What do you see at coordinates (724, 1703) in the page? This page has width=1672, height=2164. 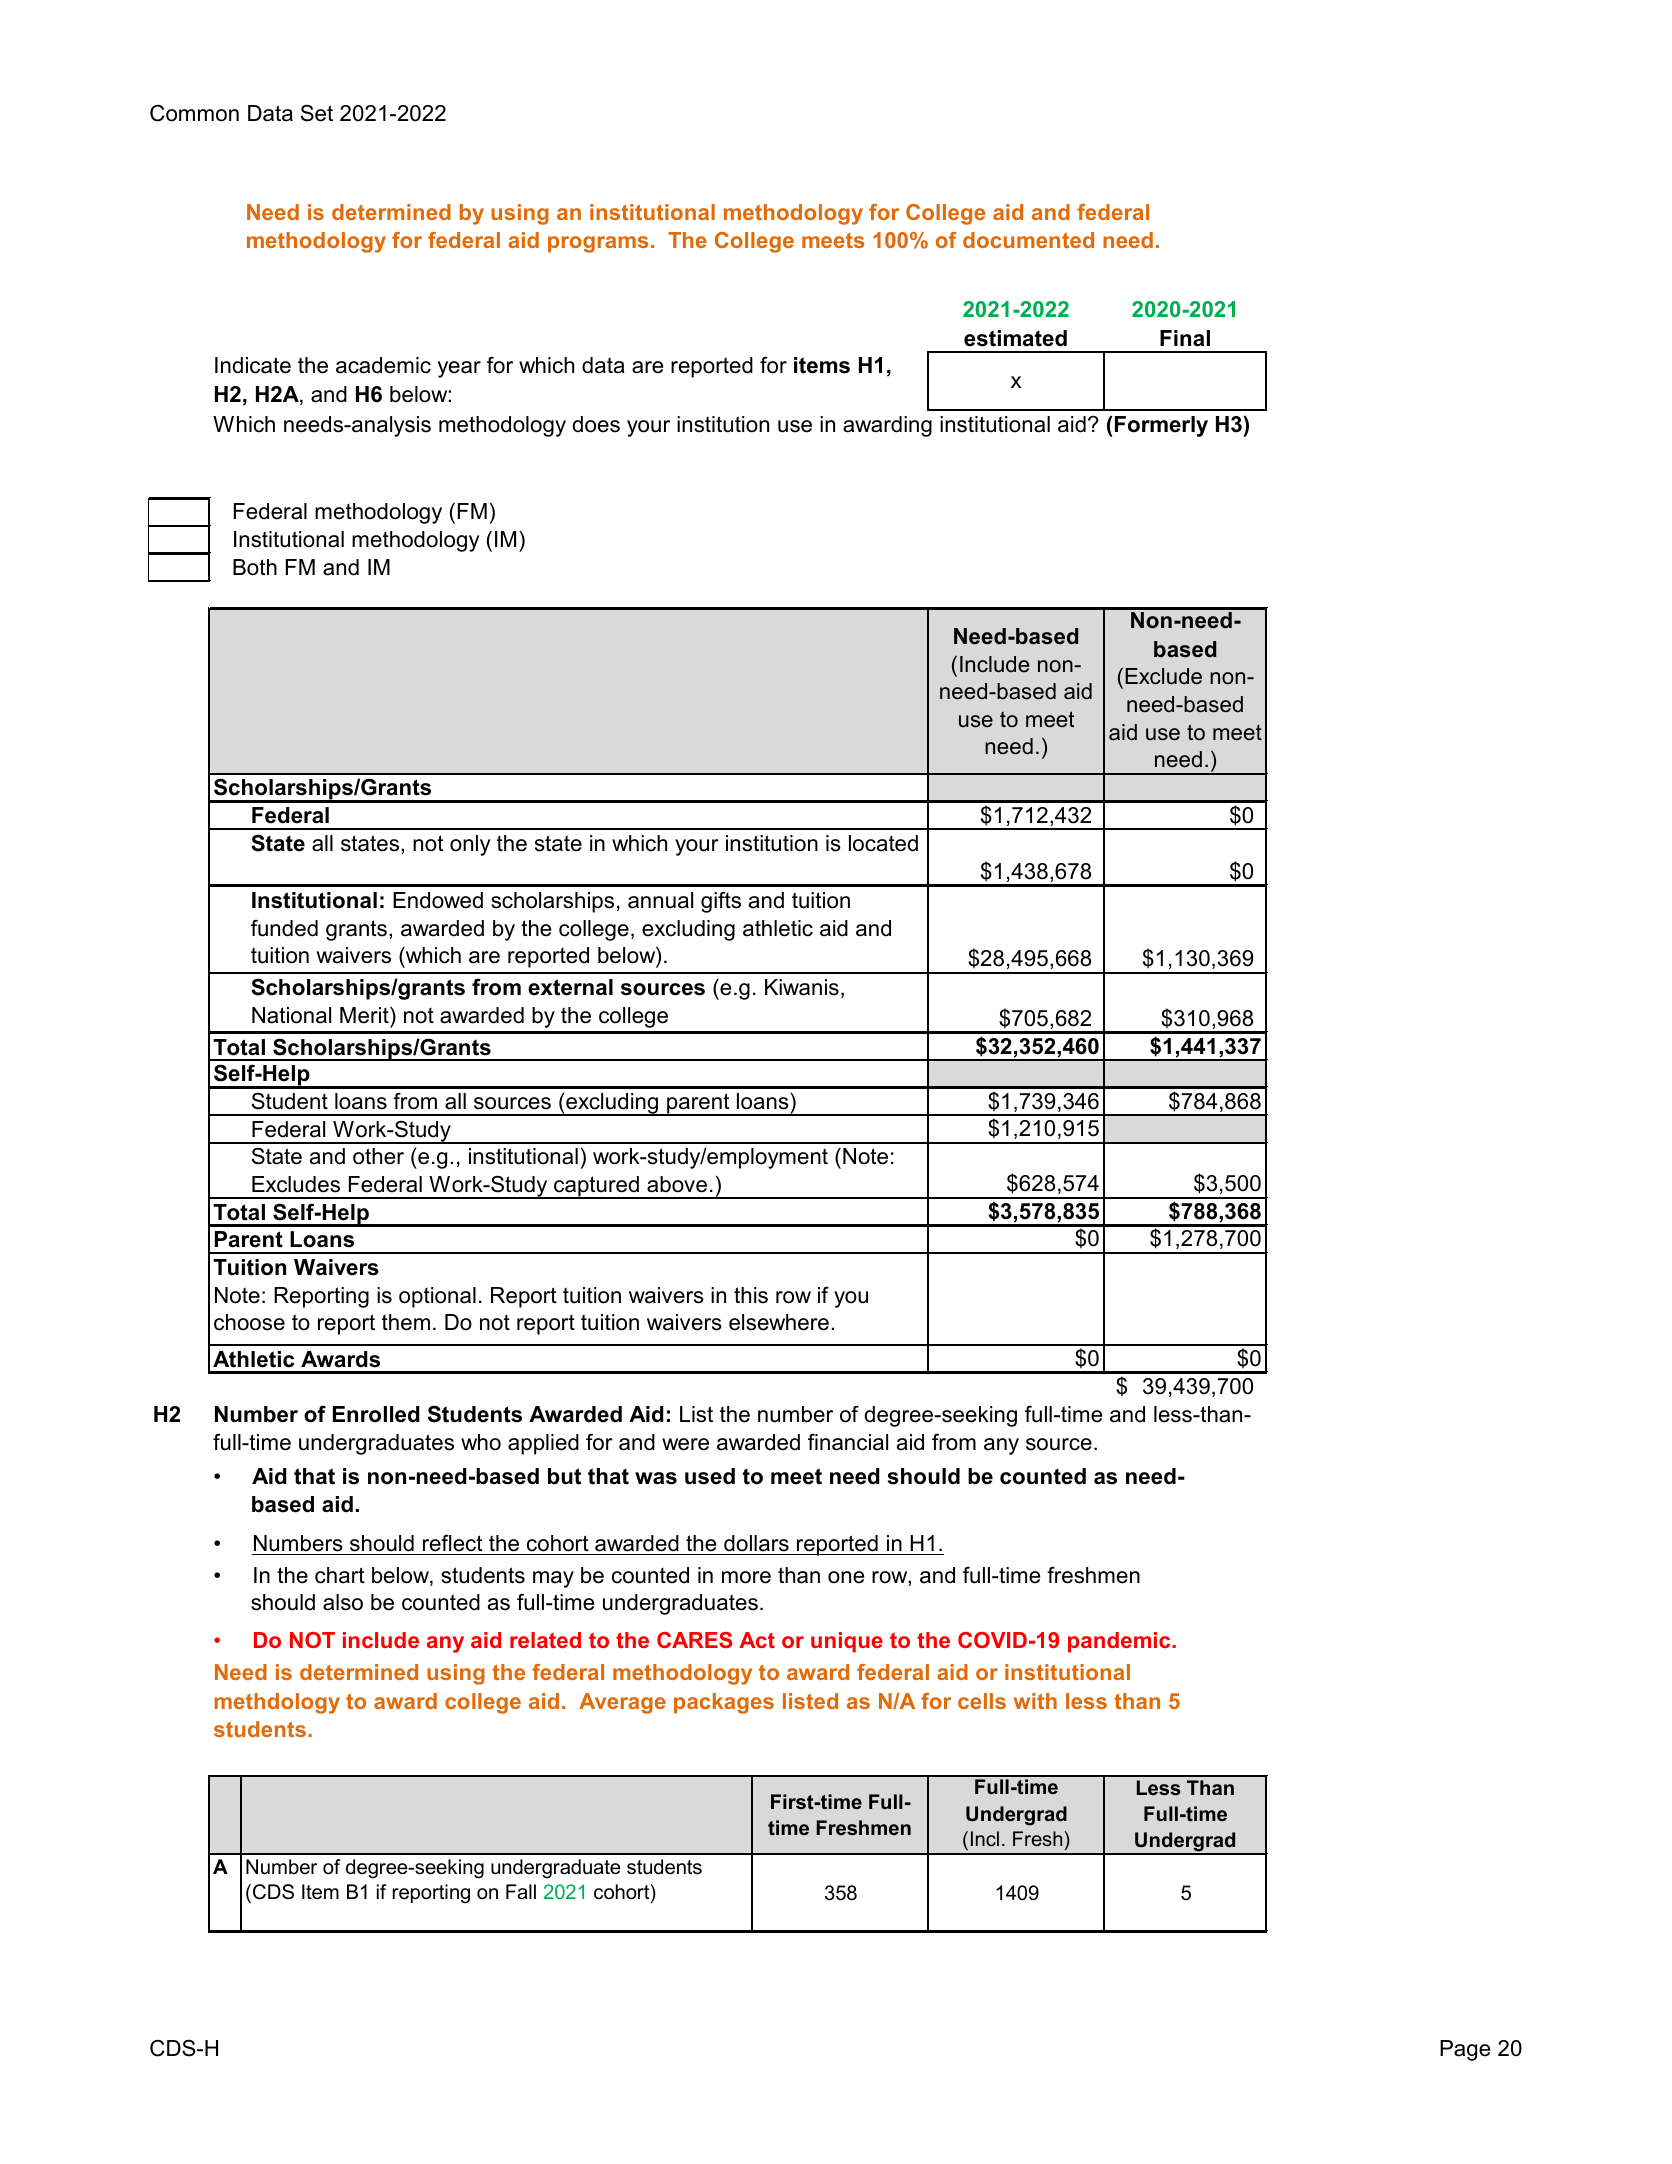 I see `packages` at bounding box center [724, 1703].
